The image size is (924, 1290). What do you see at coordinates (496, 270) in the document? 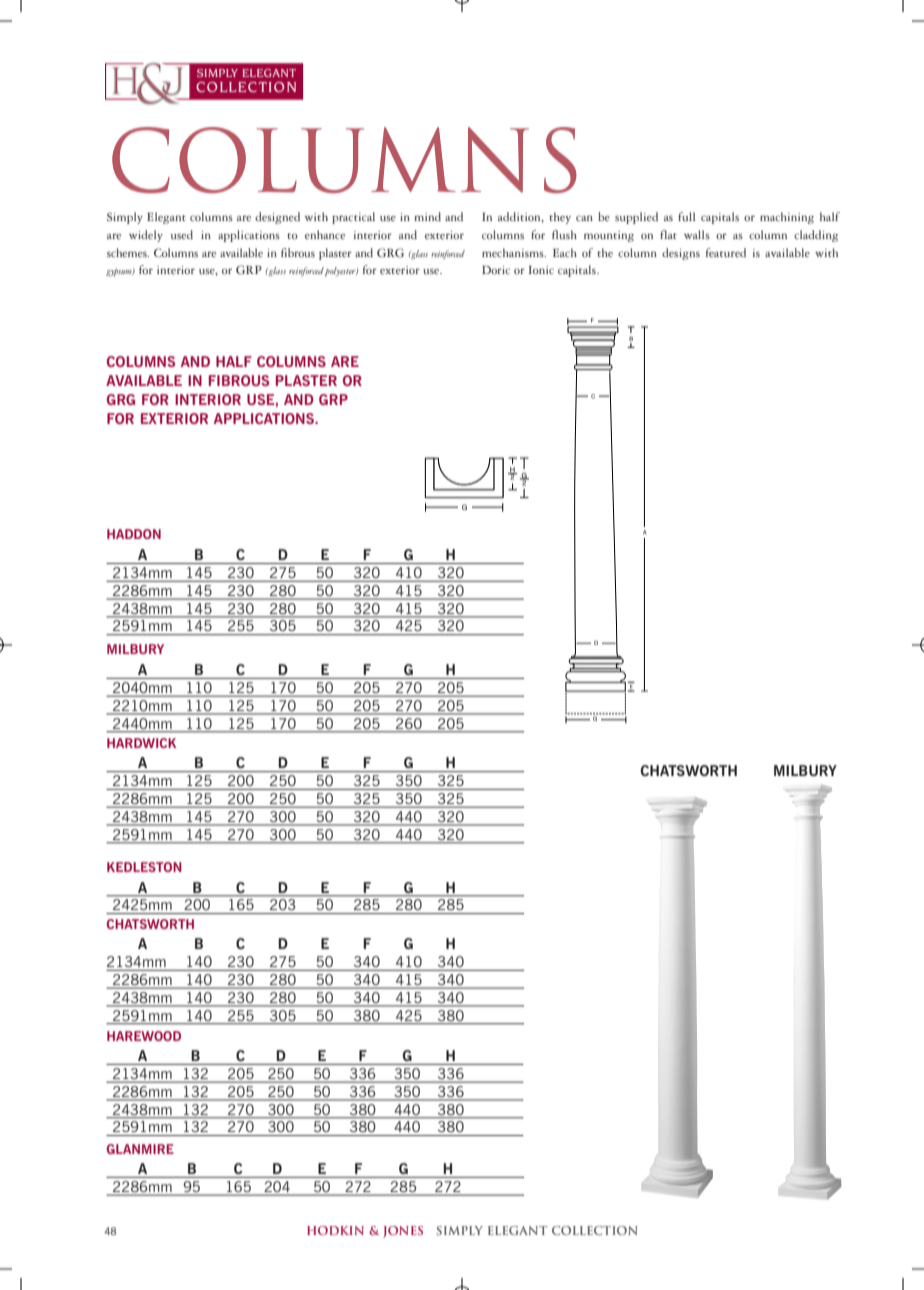
I see `Doric` at bounding box center [496, 270].
